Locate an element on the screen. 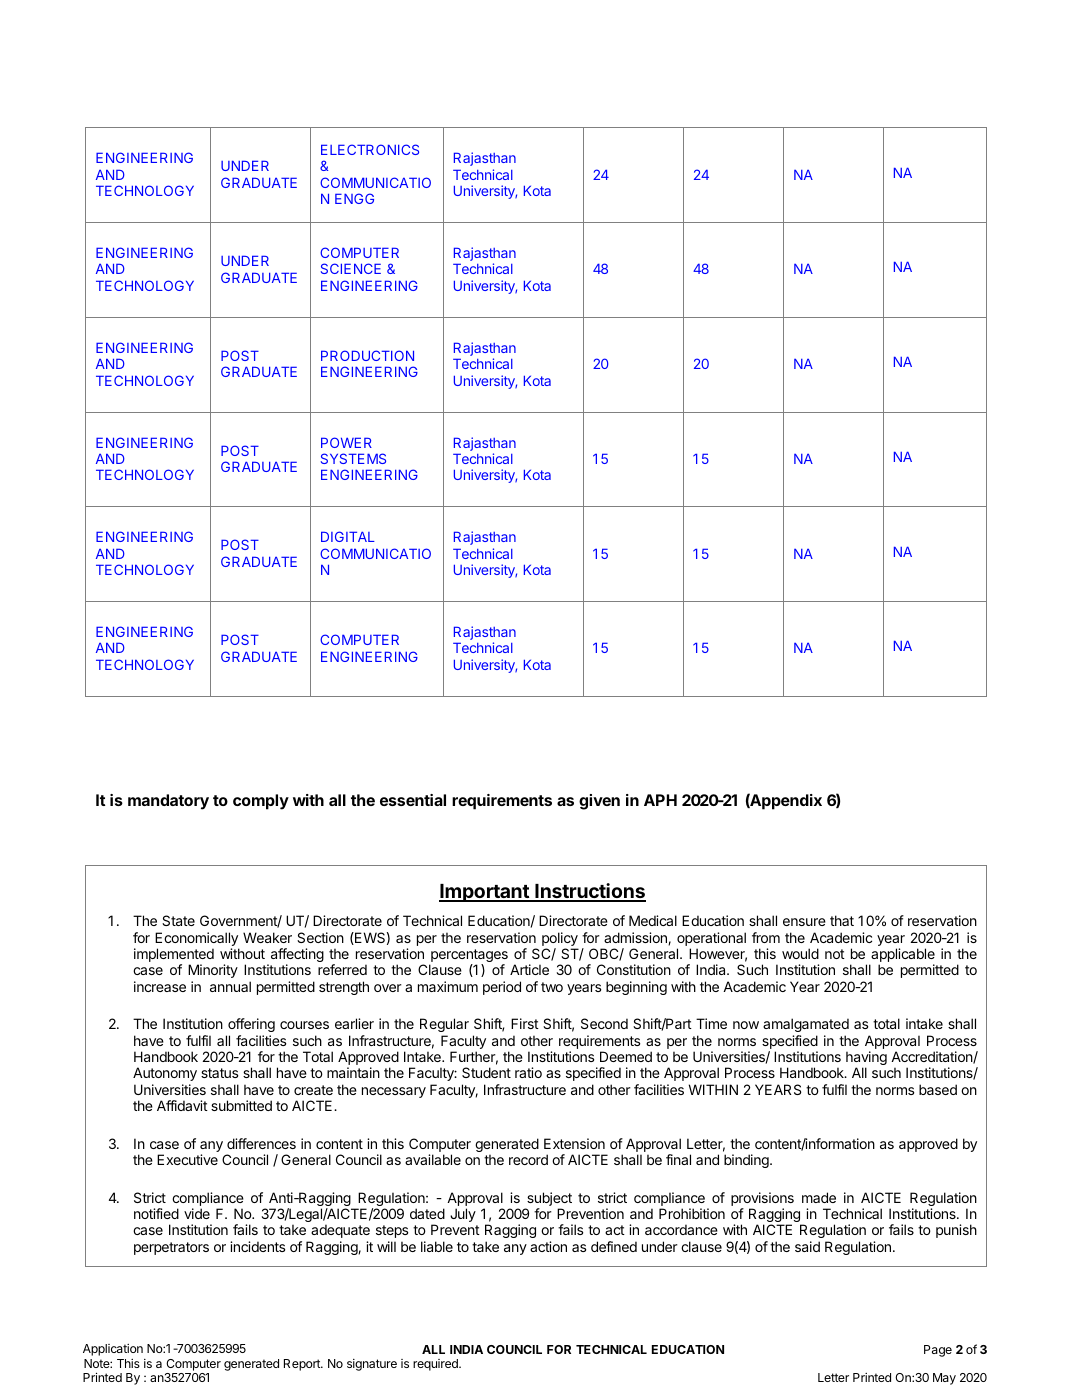  DIGITAL is located at coordinates (348, 536).
